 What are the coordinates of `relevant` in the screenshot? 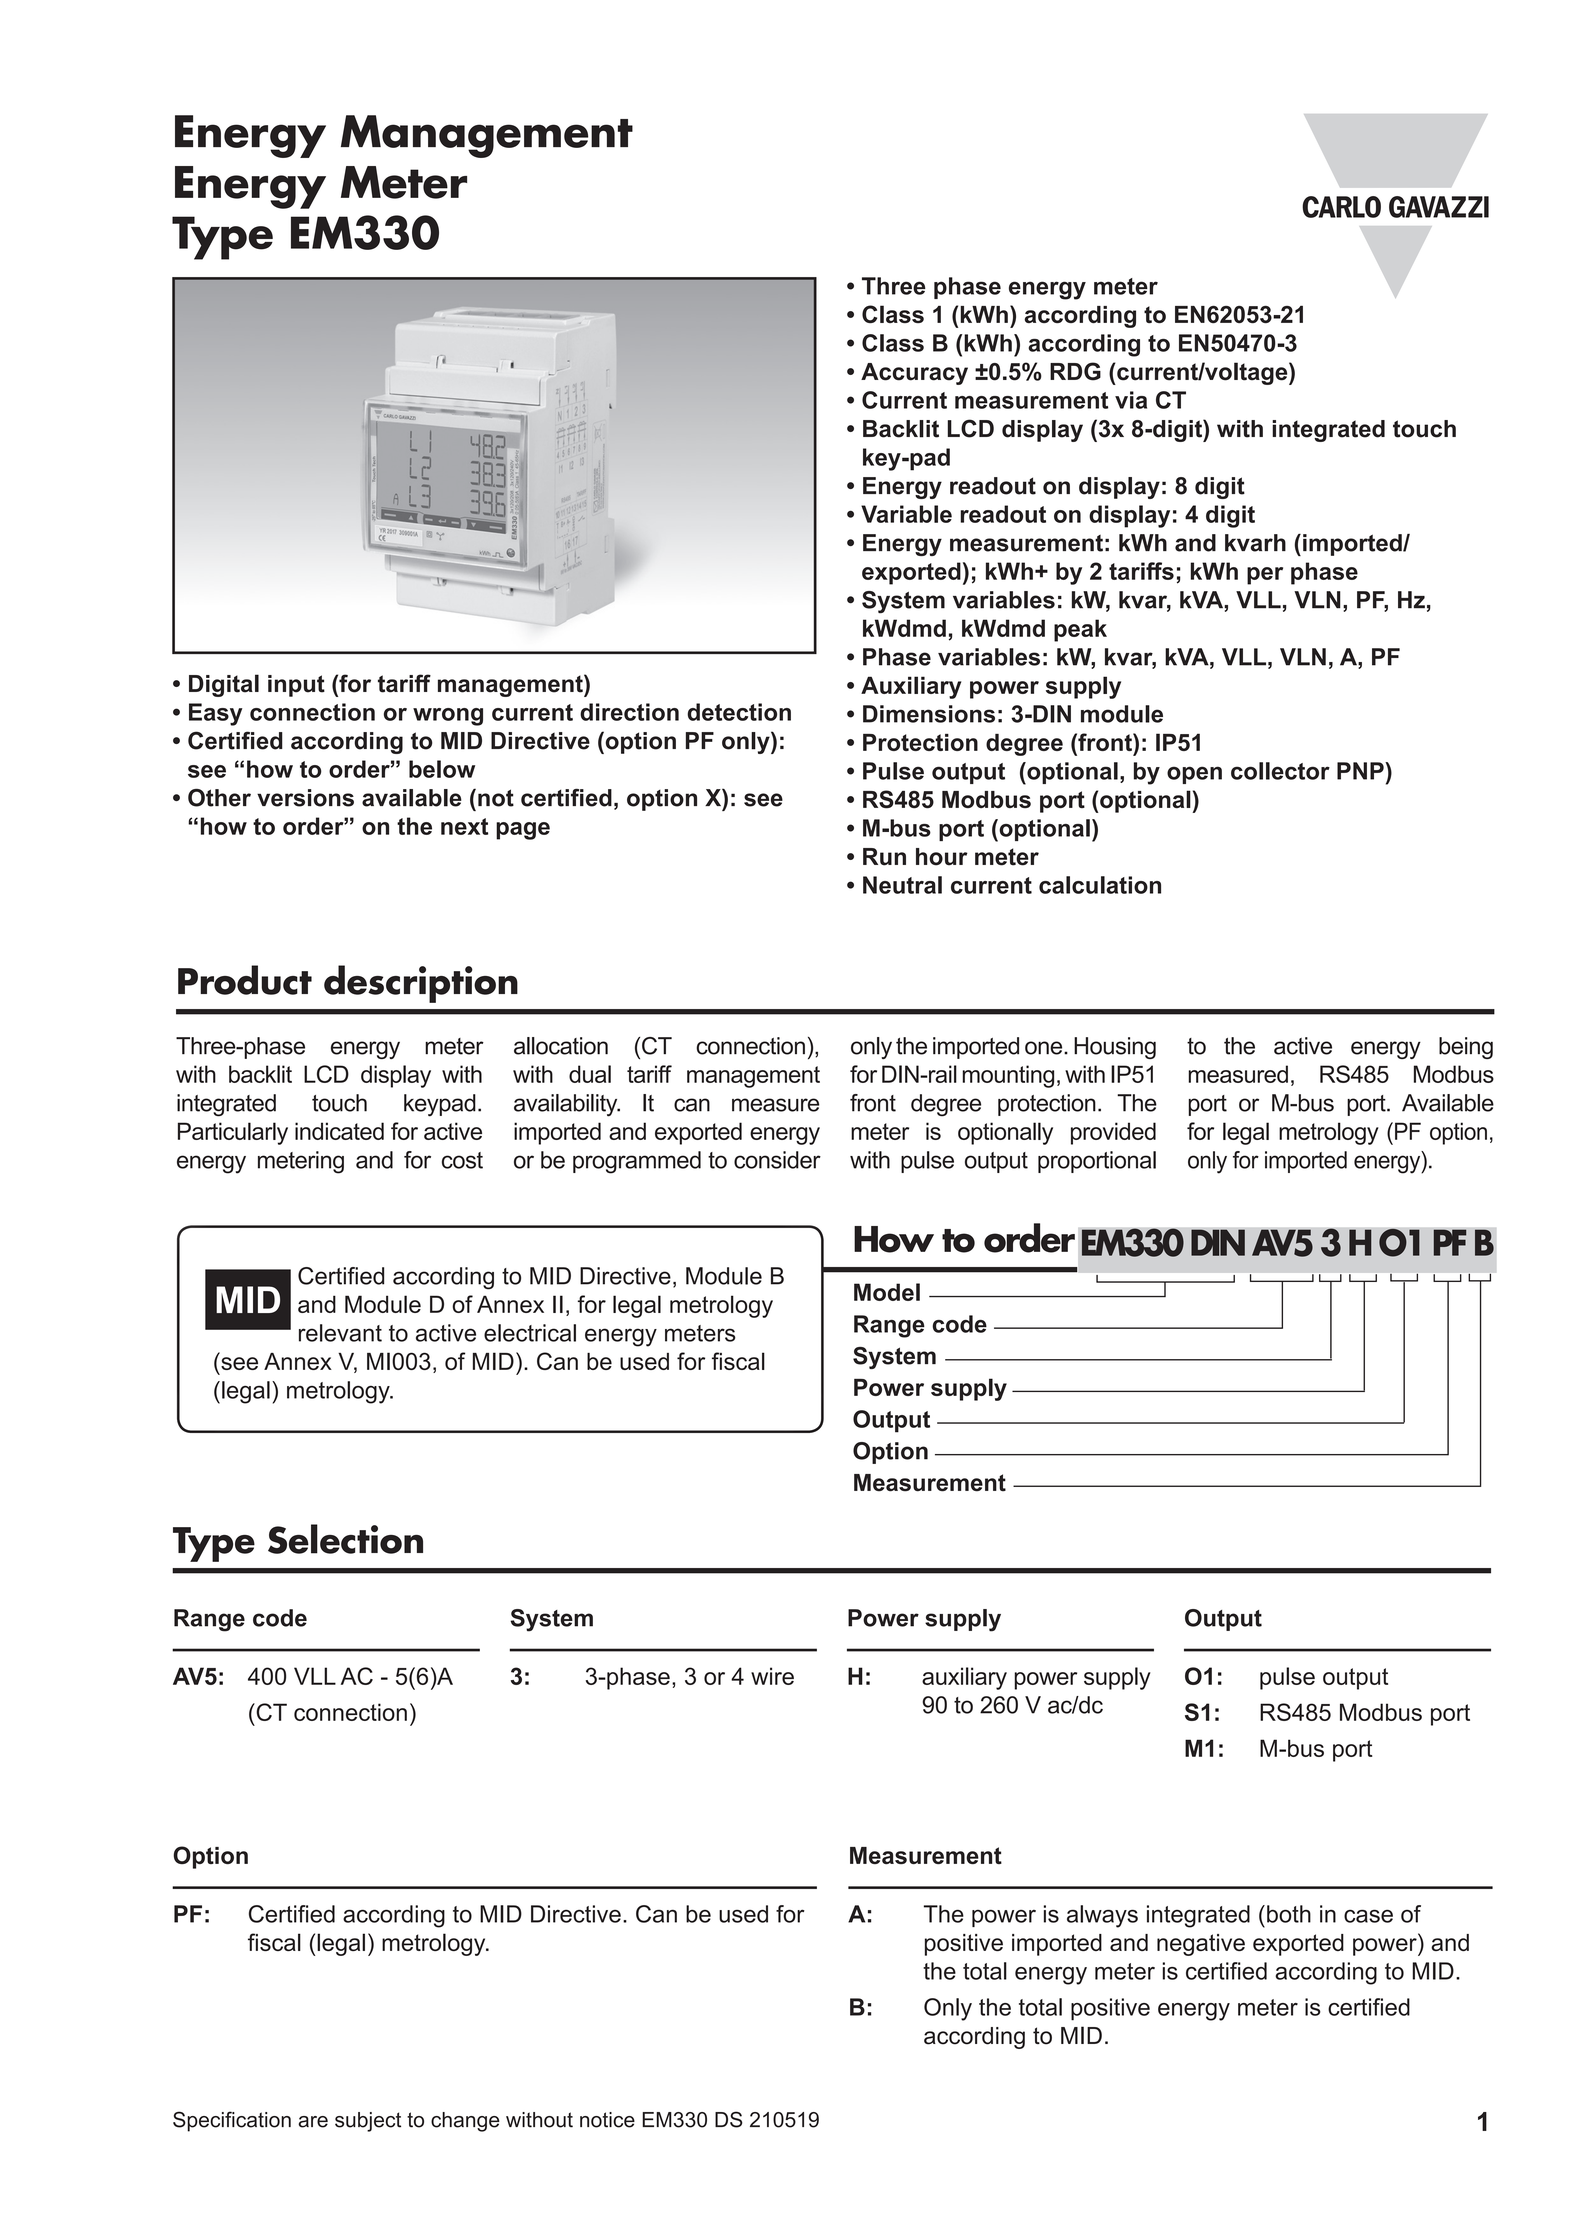 It's located at (340, 1333).
